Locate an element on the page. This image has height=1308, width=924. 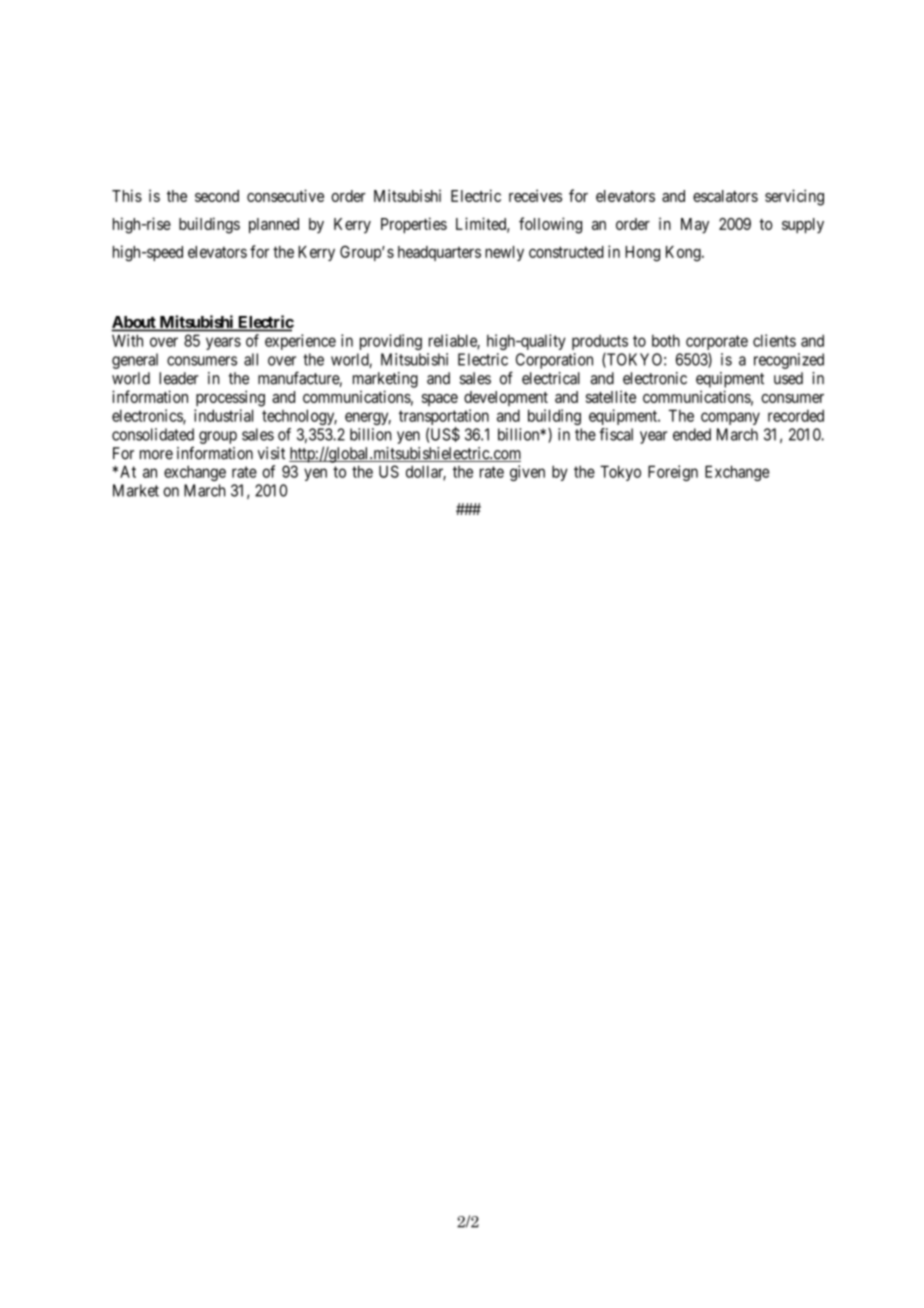
About is located at coordinates (134, 323).
